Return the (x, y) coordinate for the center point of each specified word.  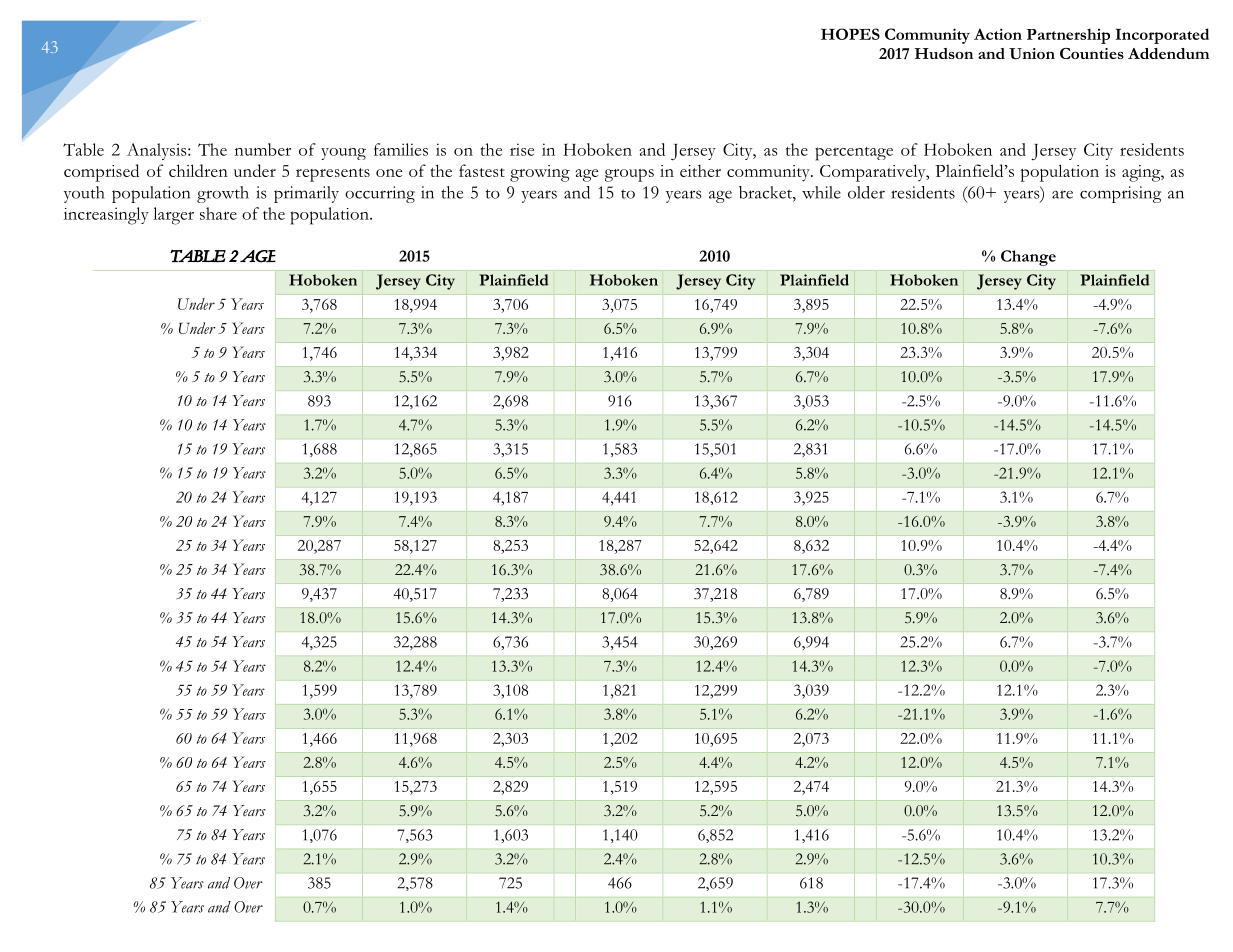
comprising (1120, 194)
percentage (854, 153)
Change (1028, 258)
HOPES (850, 34)
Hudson (944, 53)
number (263, 149)
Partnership (1068, 36)
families (401, 149)
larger (173, 216)
